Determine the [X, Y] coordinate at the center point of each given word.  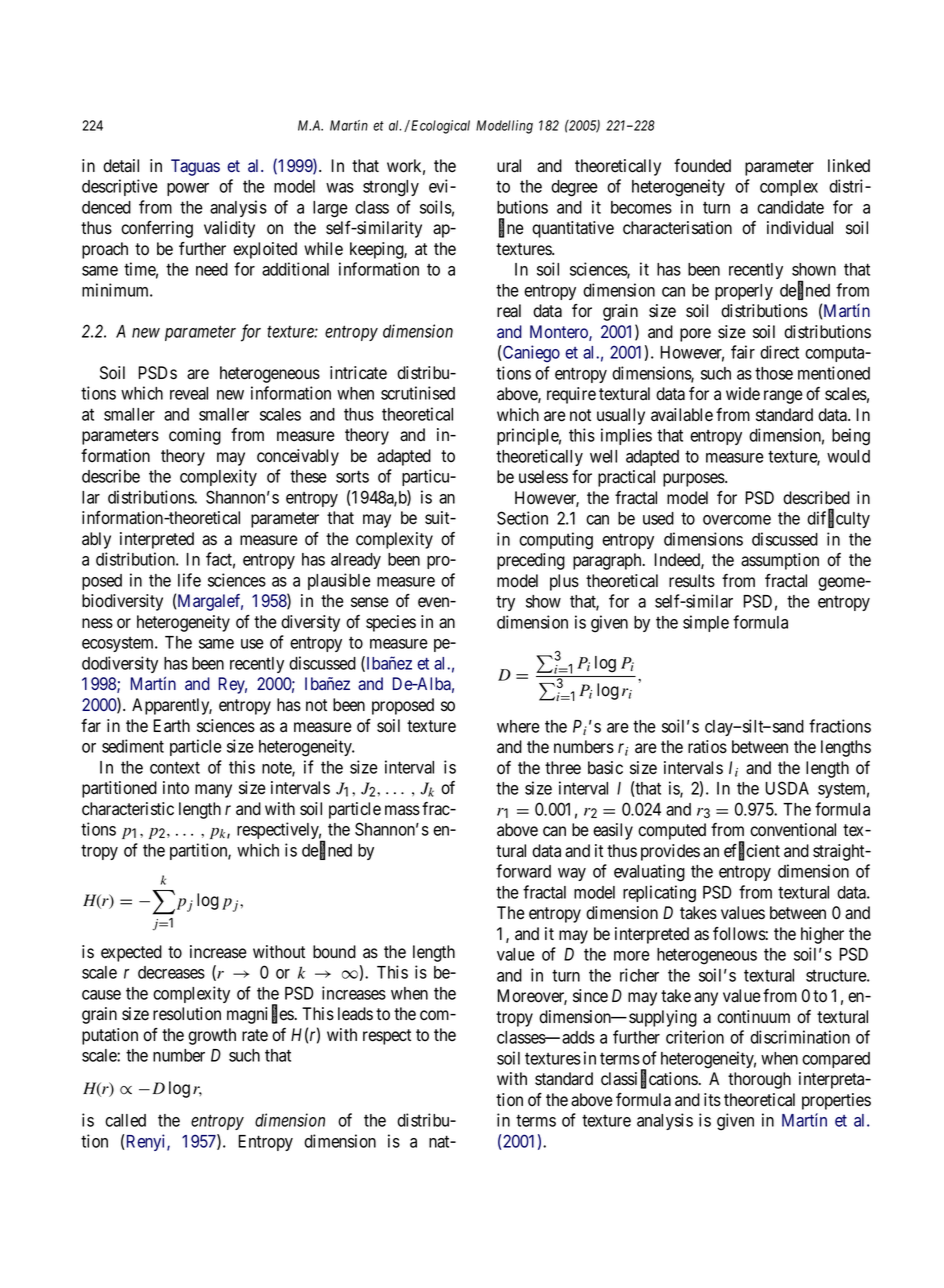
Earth [171, 726]
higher [822, 935]
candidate [790, 207]
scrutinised [418, 393]
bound [334, 952]
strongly [391, 188]
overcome [737, 520]
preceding [531, 561]
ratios [707, 747]
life [189, 580]
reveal [189, 393]
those [774, 373]
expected [131, 953]
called [125, 1120]
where [518, 726]
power [188, 189]
